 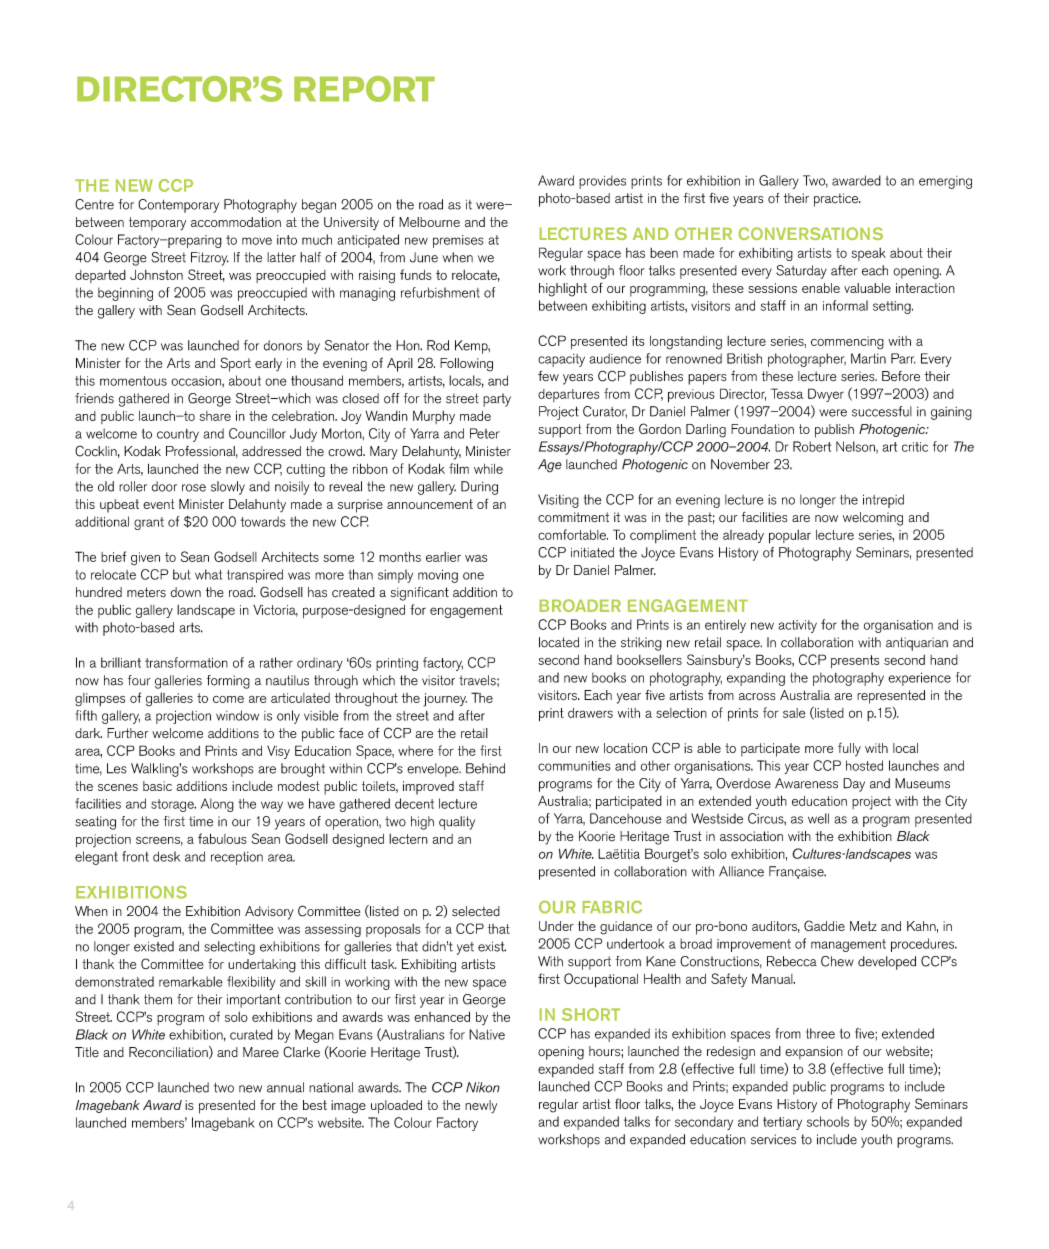 I want to click on down, so click(x=186, y=592).
